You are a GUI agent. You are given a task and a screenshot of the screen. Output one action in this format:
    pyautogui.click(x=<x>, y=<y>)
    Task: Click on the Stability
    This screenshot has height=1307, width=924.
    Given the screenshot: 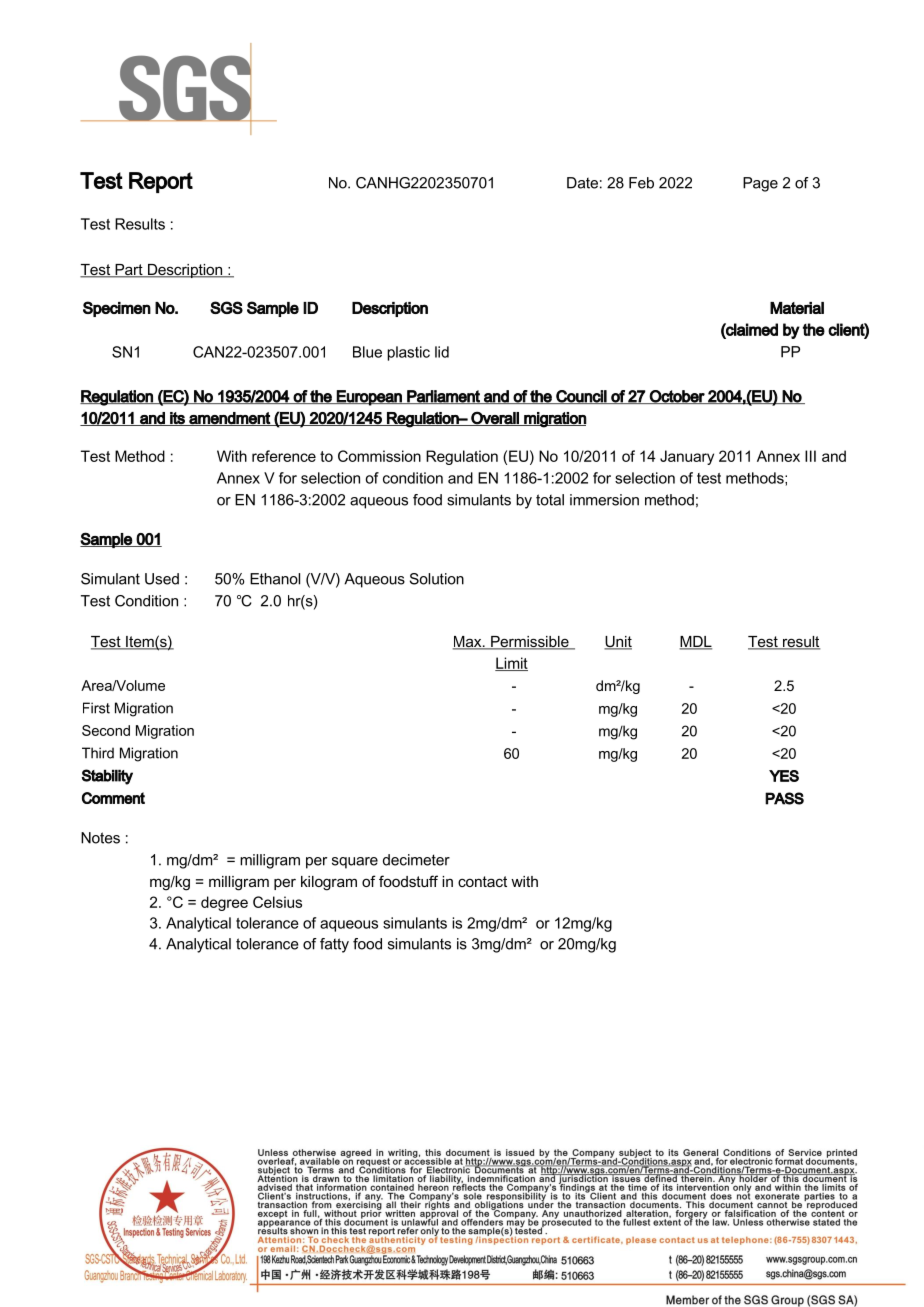 What is the action you would take?
    pyautogui.click(x=107, y=777)
